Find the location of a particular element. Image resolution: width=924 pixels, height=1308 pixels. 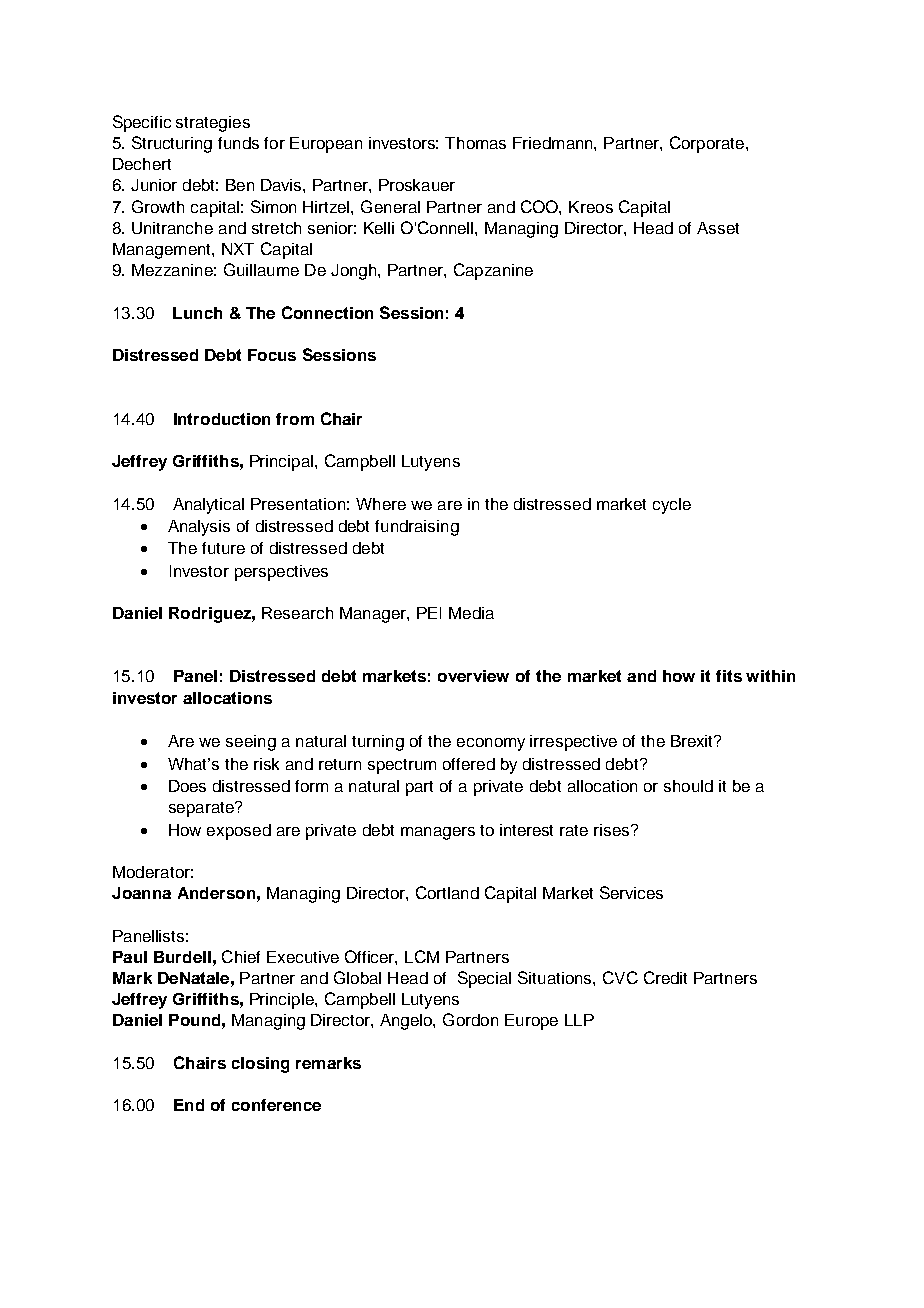

Asset is located at coordinates (718, 228).
